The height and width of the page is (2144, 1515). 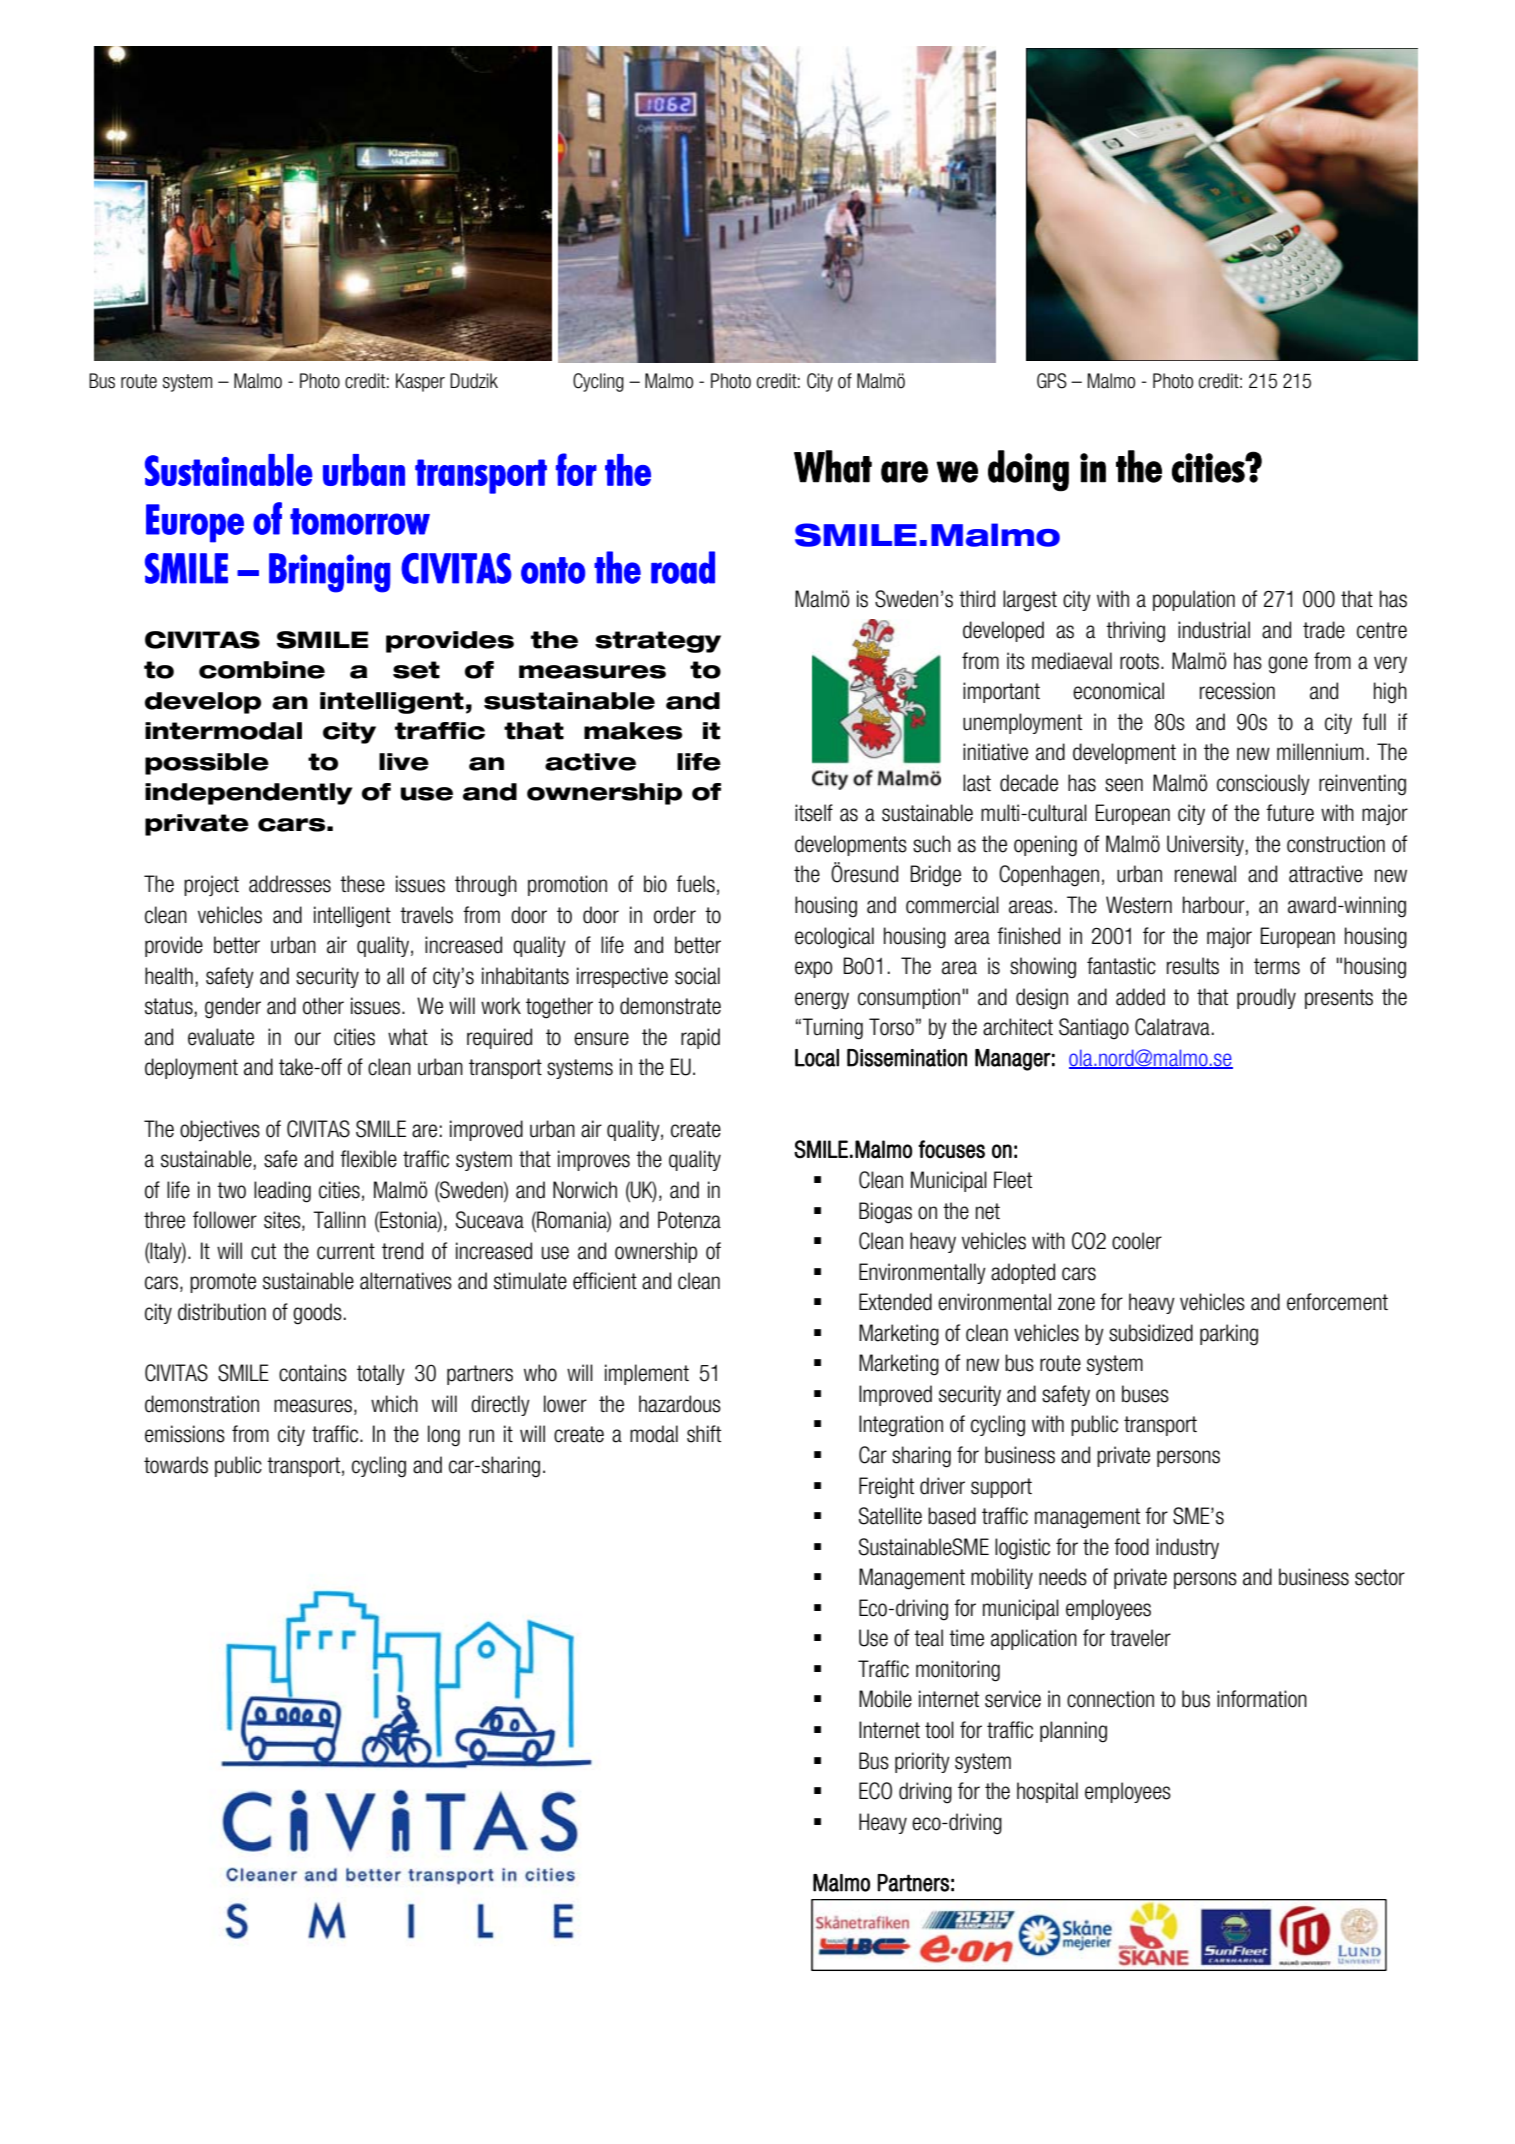 I want to click on GPS, so click(x=1052, y=381).
